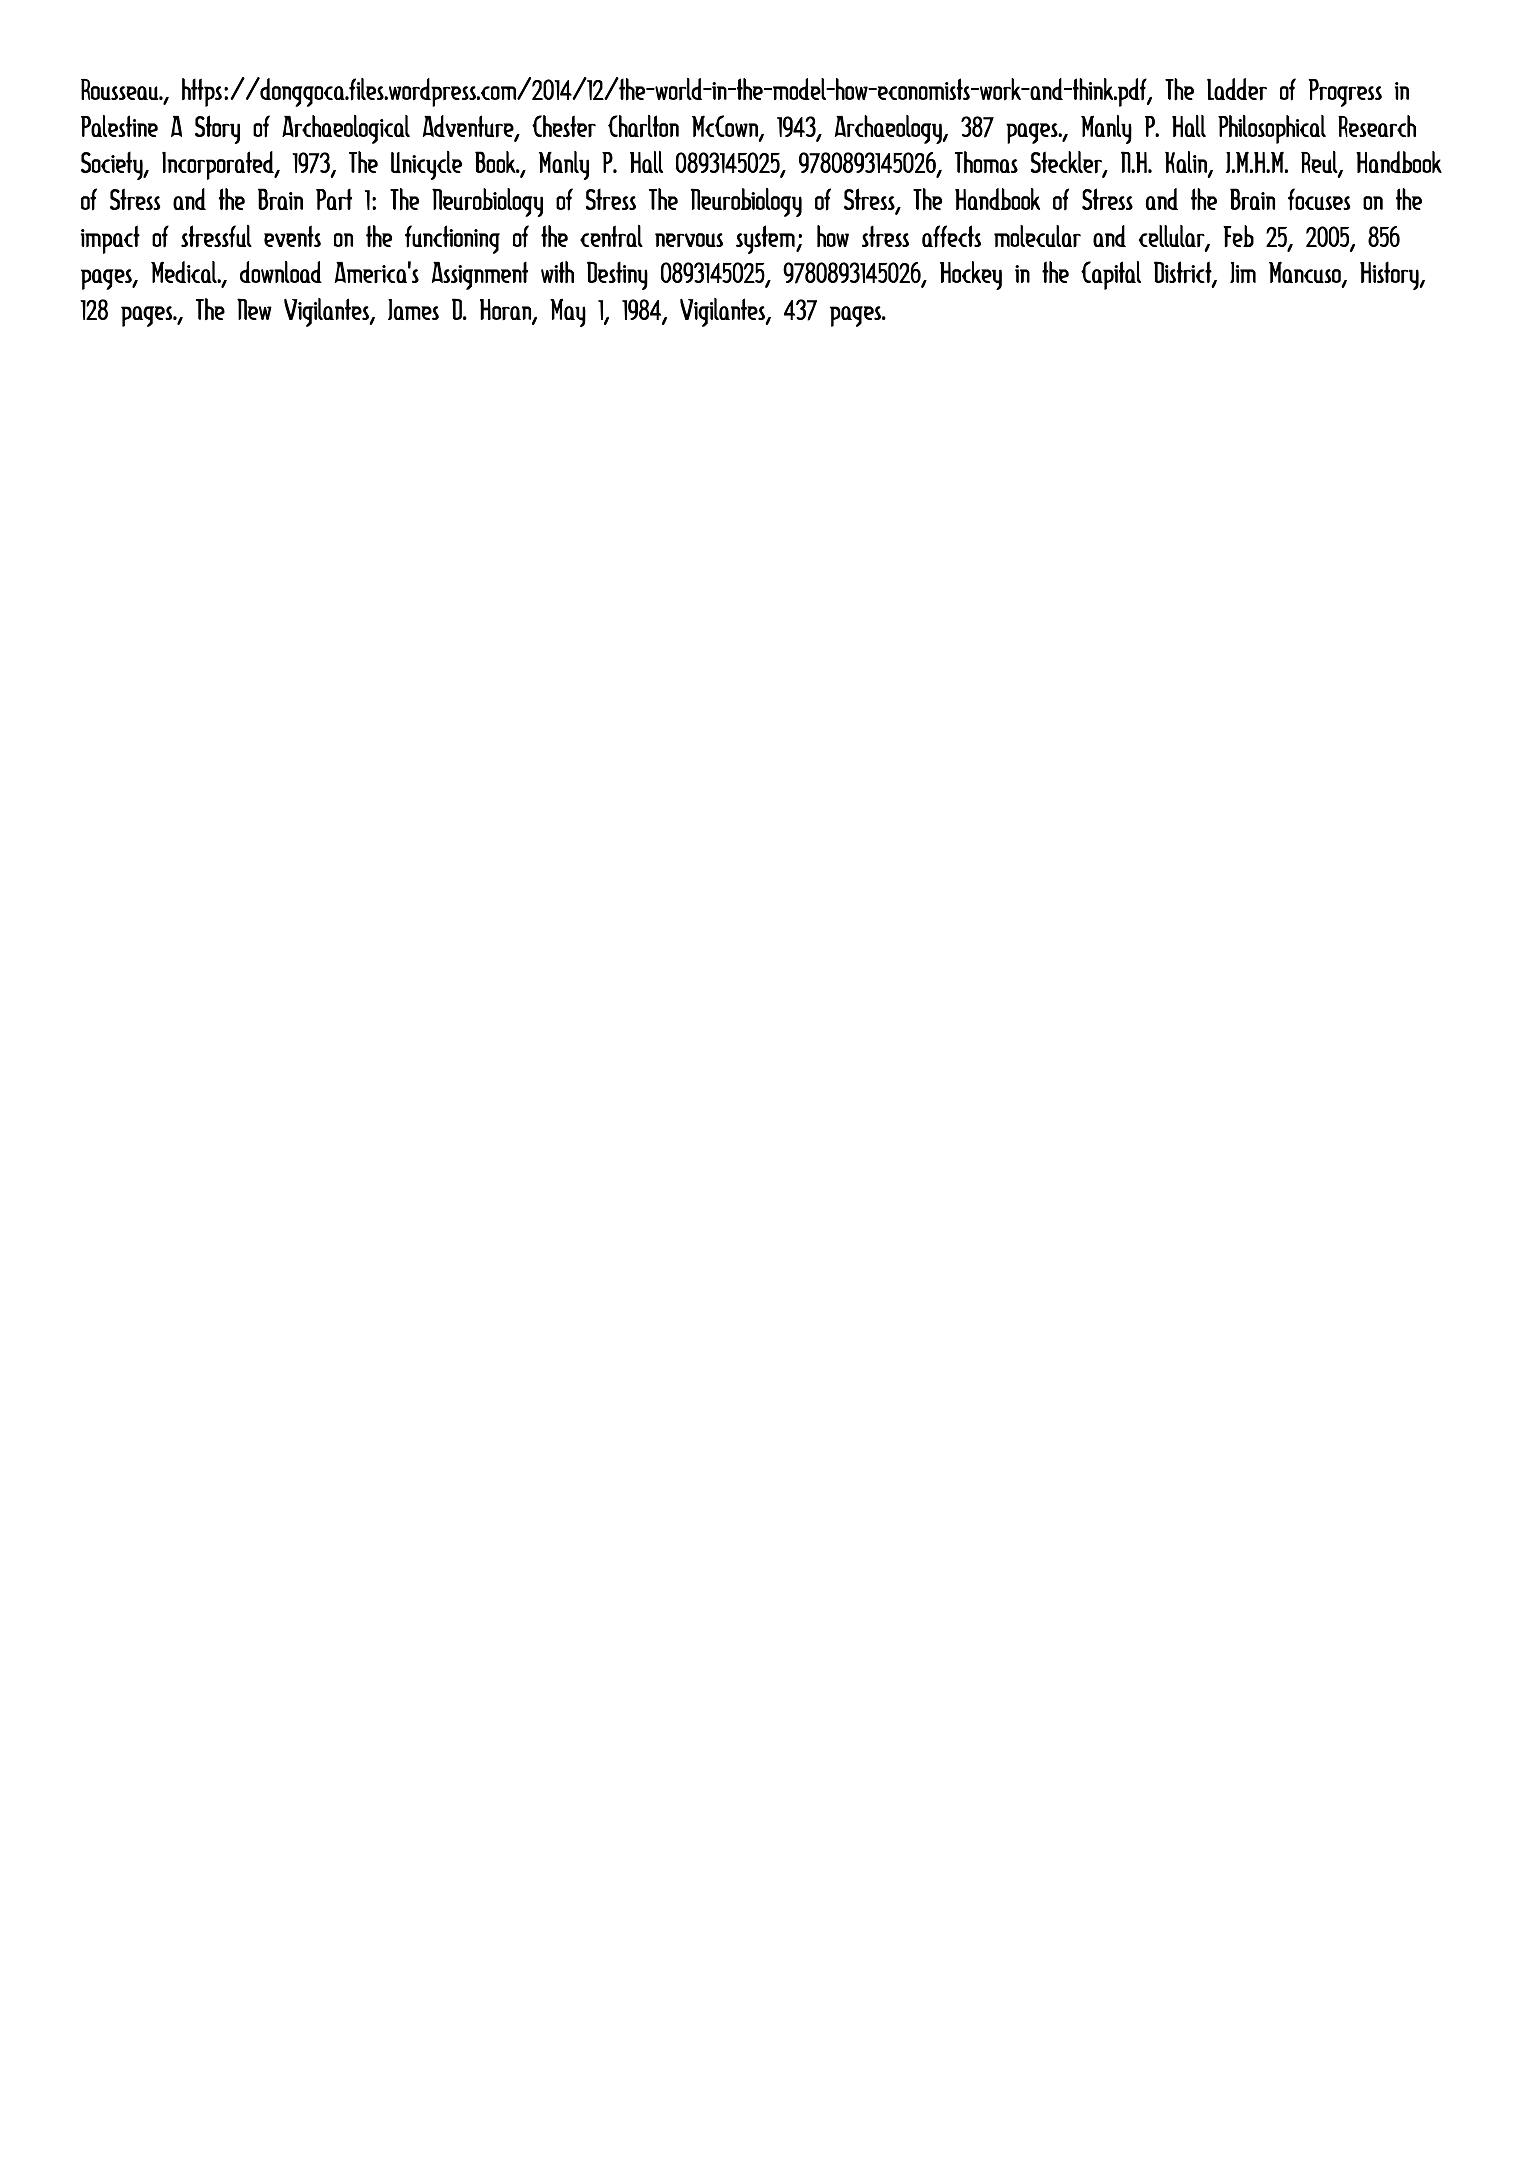 The image size is (1537, 2174). What do you see at coordinates (568, 312) in the screenshot?
I see `May` at bounding box center [568, 312].
